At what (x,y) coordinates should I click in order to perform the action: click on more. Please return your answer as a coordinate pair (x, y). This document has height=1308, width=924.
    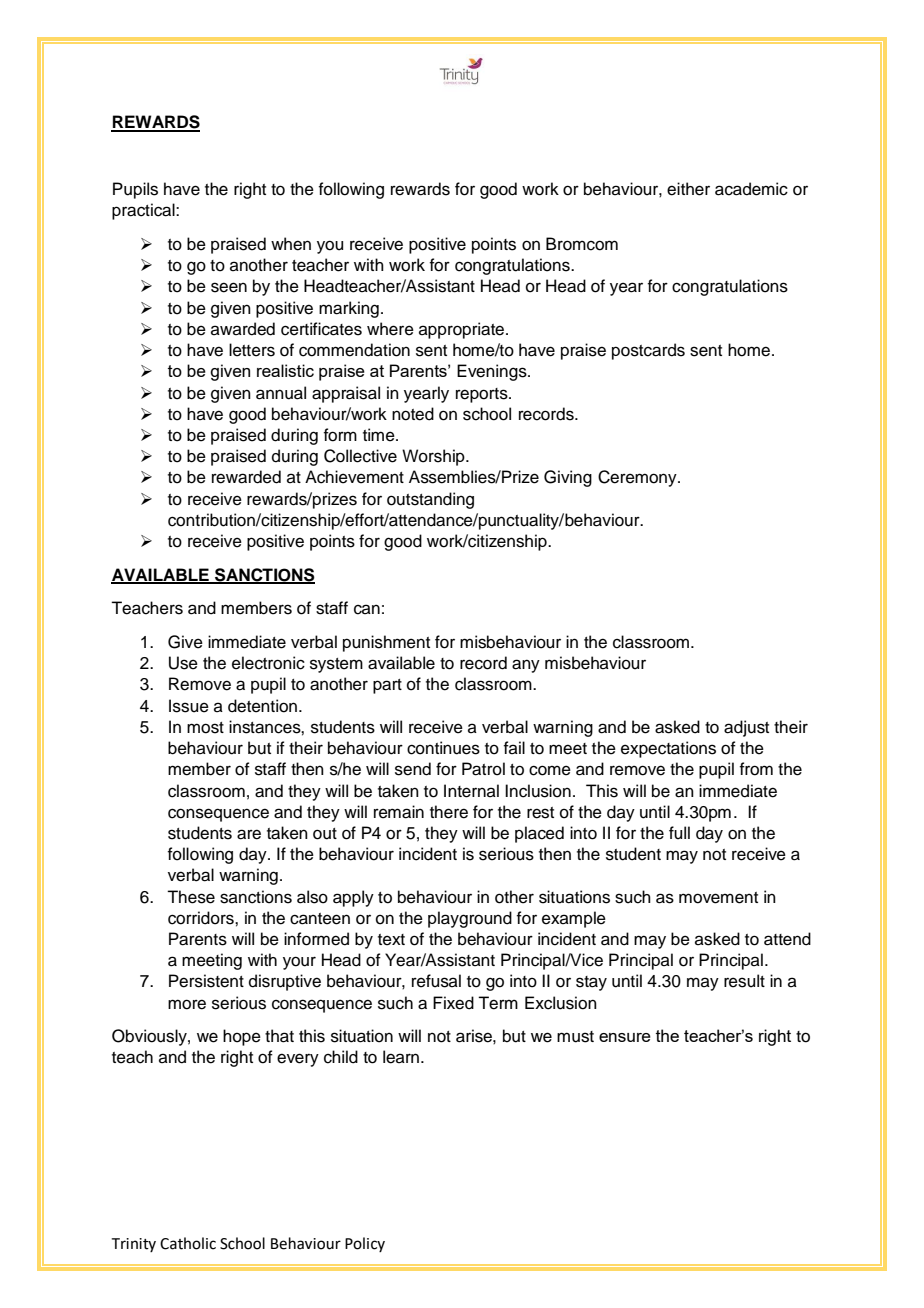
    Looking at the image, I should click on (187, 1004).
